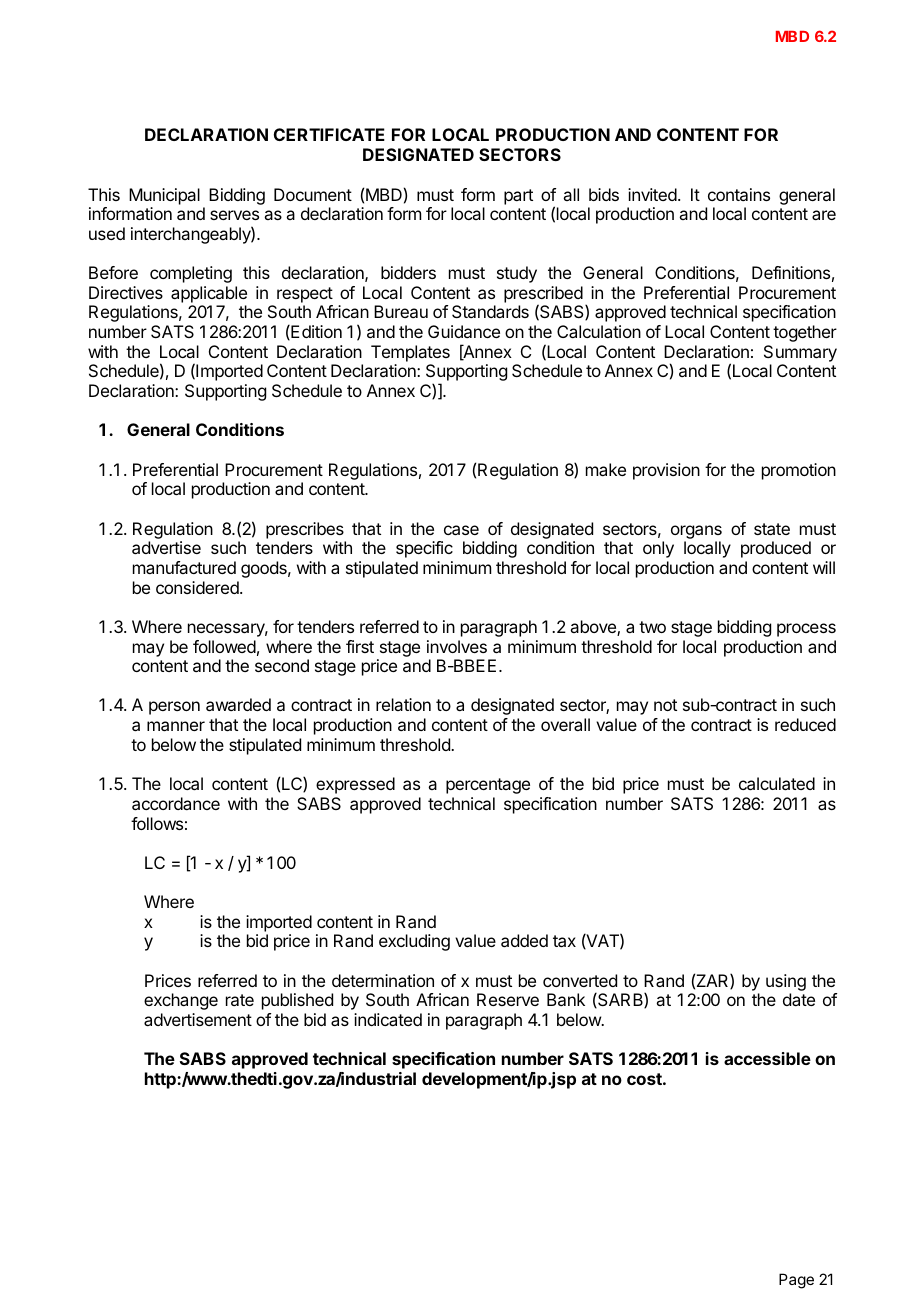 The width and height of the screenshot is (924, 1308). I want to click on part, so click(518, 197).
